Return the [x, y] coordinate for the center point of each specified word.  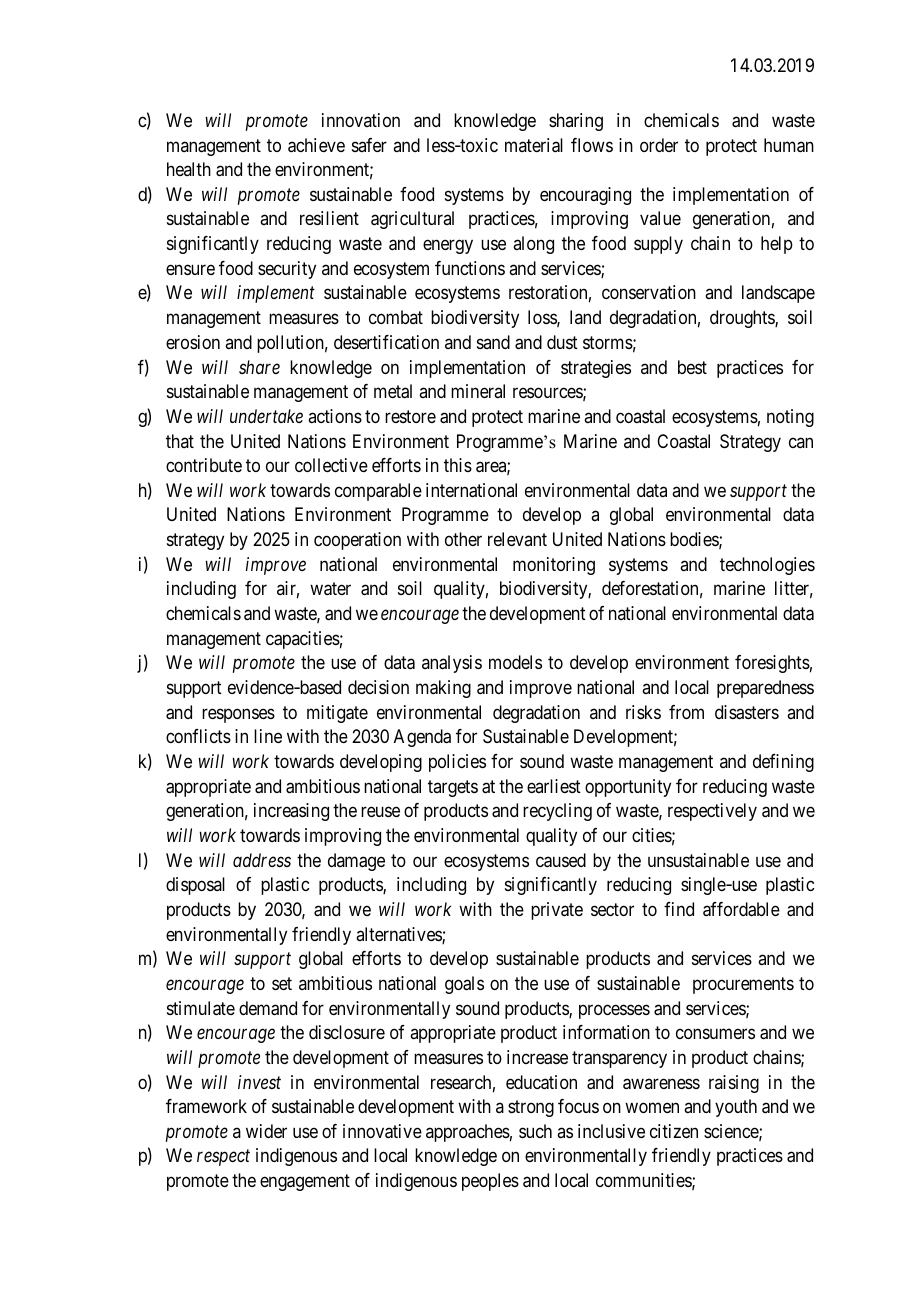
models [515, 662]
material [534, 145]
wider [266, 1131]
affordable [741, 909]
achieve [316, 145]
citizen [674, 1131]
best [692, 367]
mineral [478, 391]
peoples [490, 1182]
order [659, 145]
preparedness [765, 689]
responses [238, 715]
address [262, 860]
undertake [266, 416]
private [557, 911]
